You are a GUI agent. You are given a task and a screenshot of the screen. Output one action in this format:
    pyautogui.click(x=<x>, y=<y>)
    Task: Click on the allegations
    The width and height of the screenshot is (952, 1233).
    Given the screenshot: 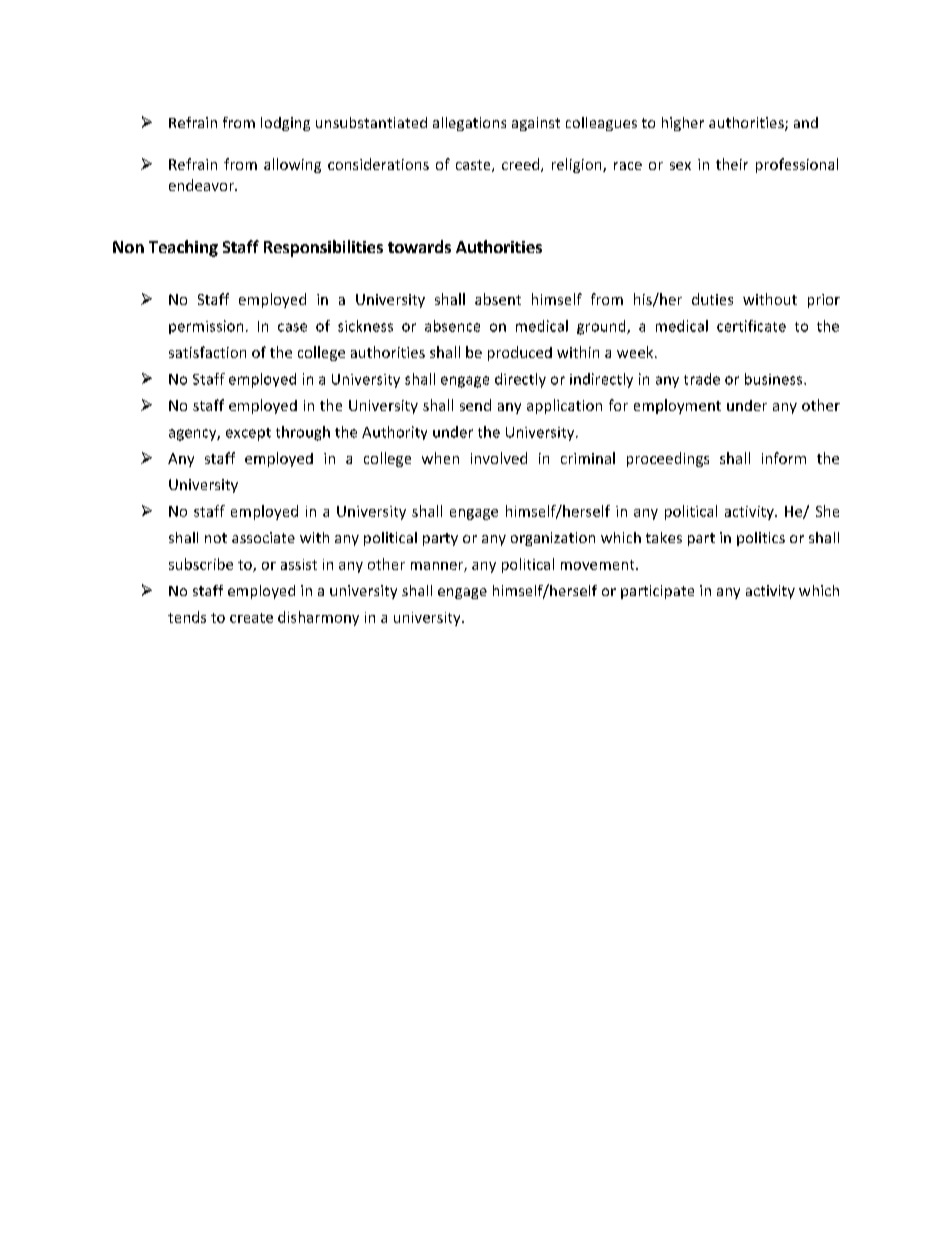 What is the action you would take?
    pyautogui.click(x=469, y=124)
